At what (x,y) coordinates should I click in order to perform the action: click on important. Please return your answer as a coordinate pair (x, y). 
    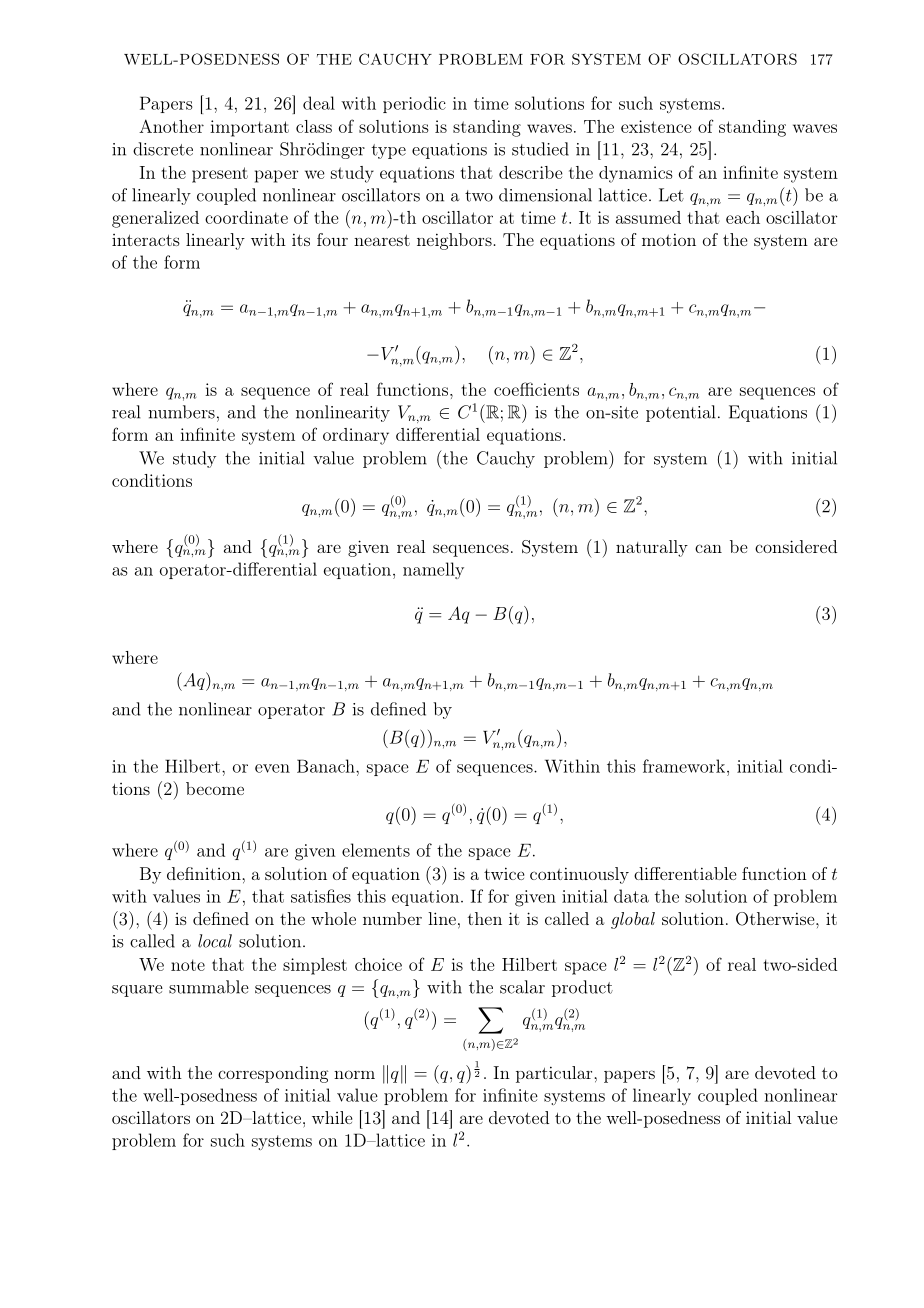
    Looking at the image, I should click on (249, 128).
